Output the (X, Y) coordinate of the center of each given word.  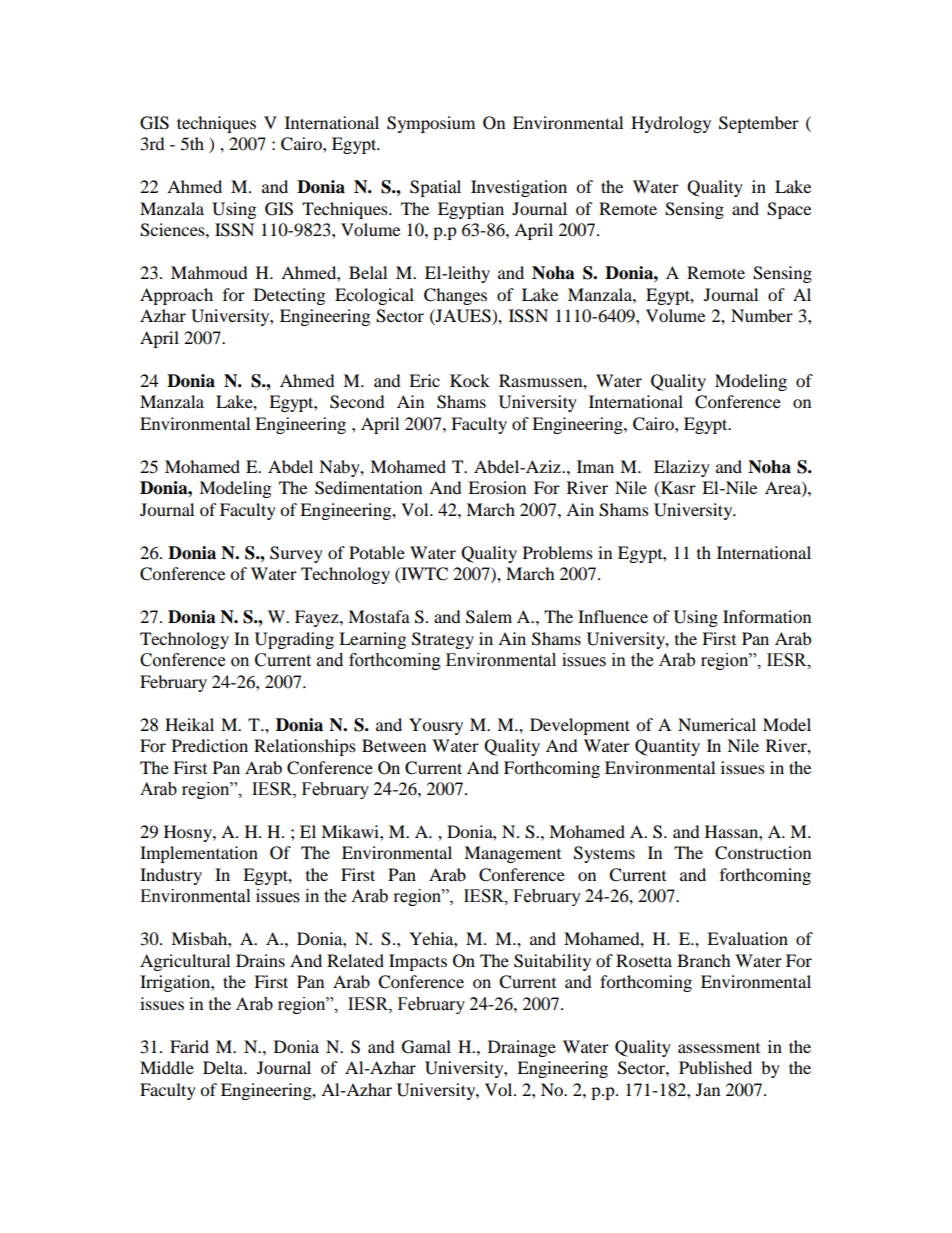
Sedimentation (368, 488)
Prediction (210, 745)
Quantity (667, 747)
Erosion (497, 487)
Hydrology (671, 124)
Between (394, 745)
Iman (595, 466)
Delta (224, 1067)
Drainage (522, 1048)
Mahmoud (209, 272)
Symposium (431, 124)
